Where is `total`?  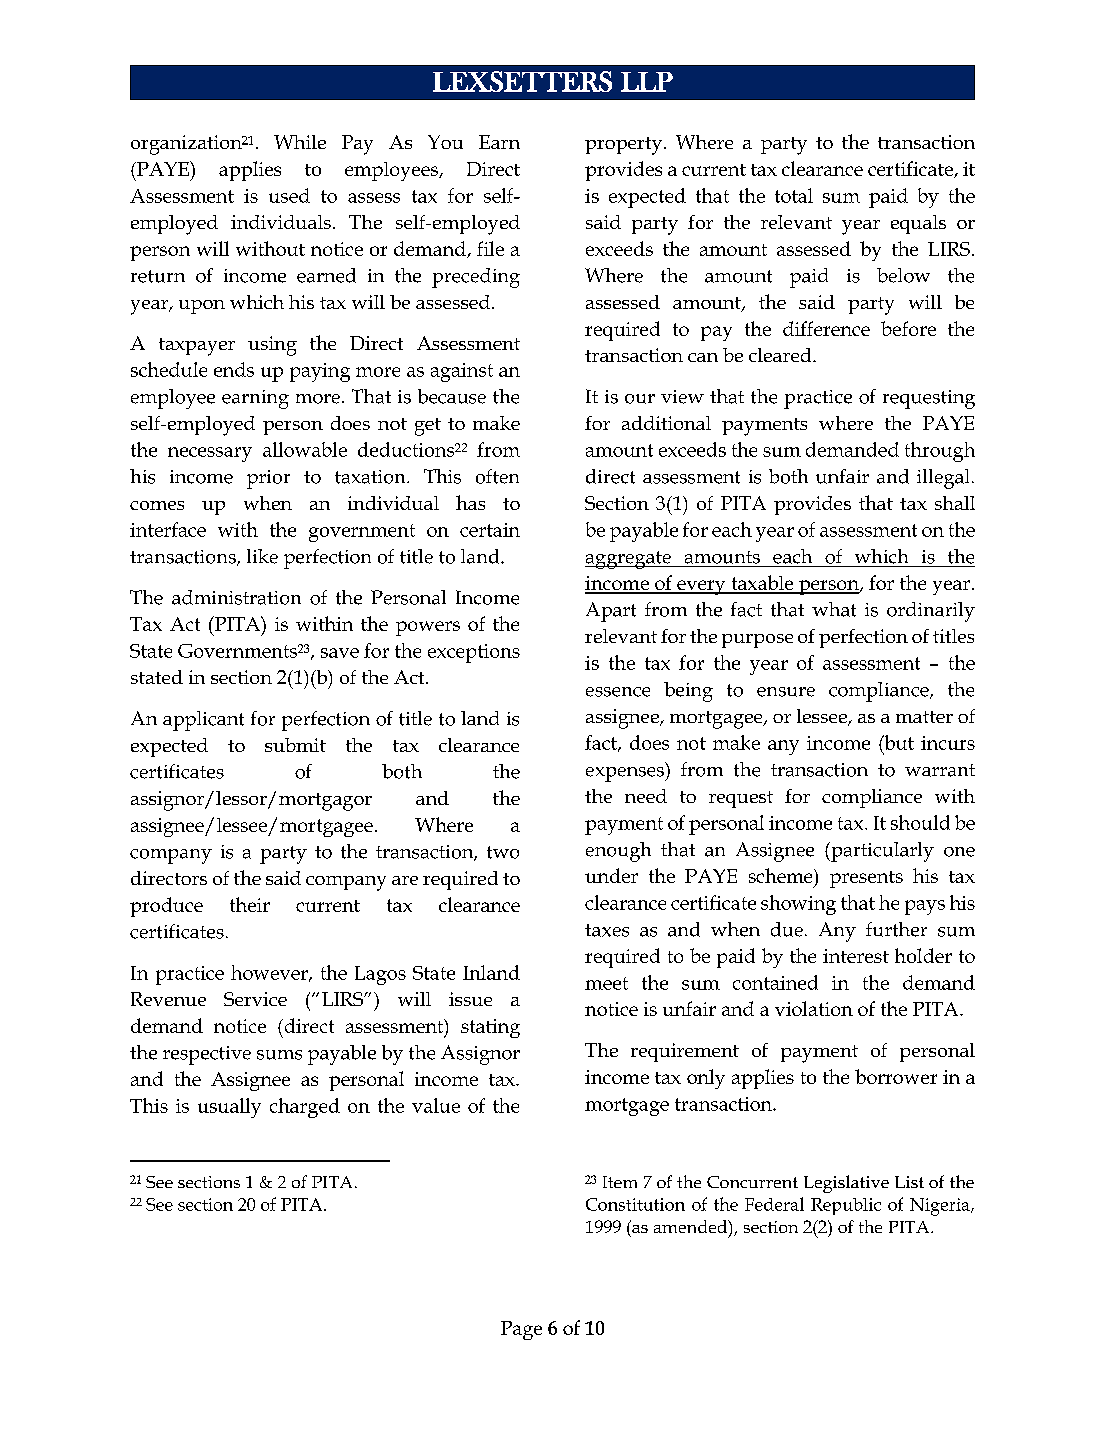
total is located at coordinates (794, 195).
